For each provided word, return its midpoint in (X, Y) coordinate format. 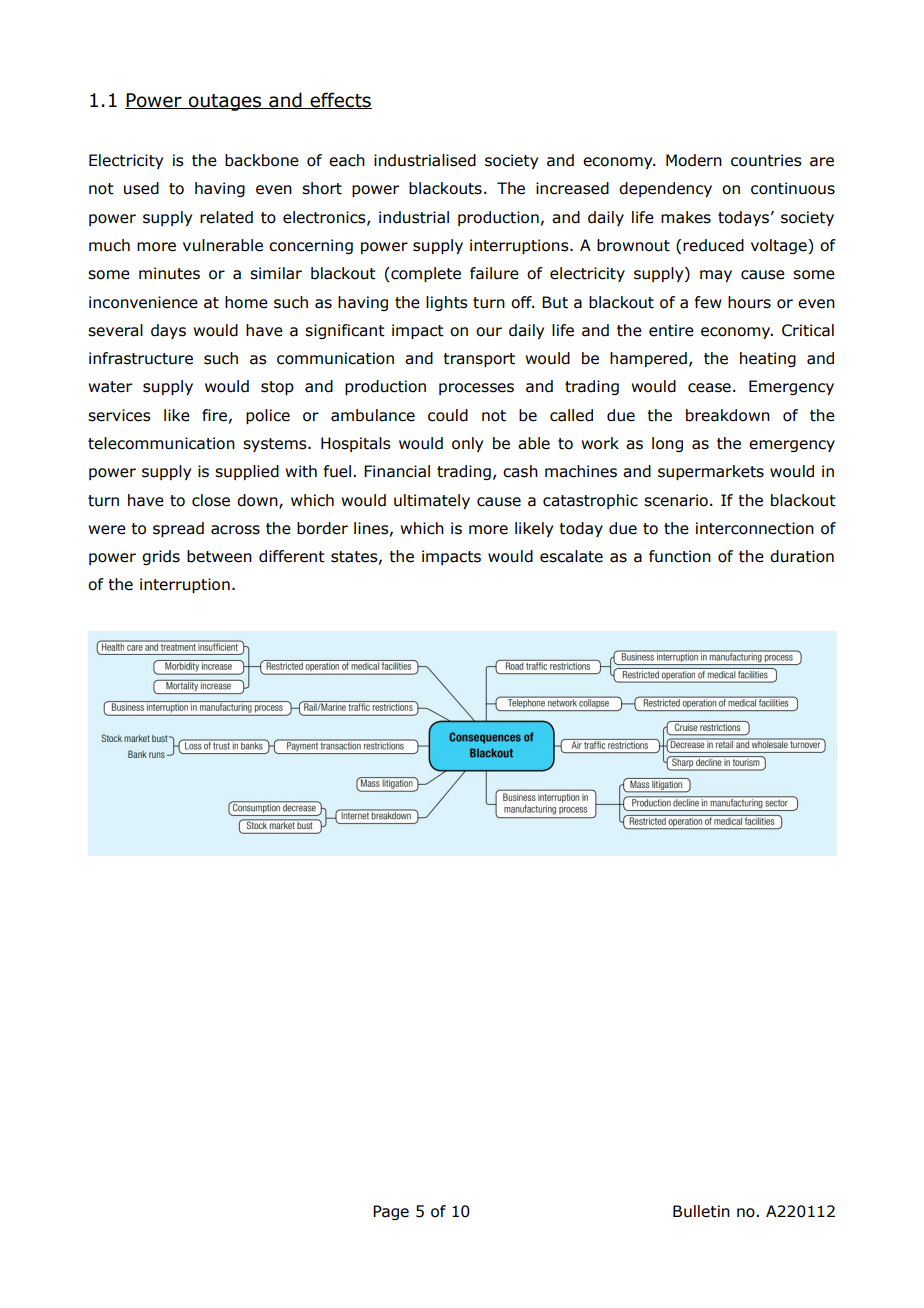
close (211, 500)
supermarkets (711, 472)
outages (225, 102)
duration (802, 556)
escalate (571, 556)
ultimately (432, 501)
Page (391, 1212)
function (680, 556)
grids (161, 557)
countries (766, 160)
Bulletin (701, 1211)
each (347, 160)
